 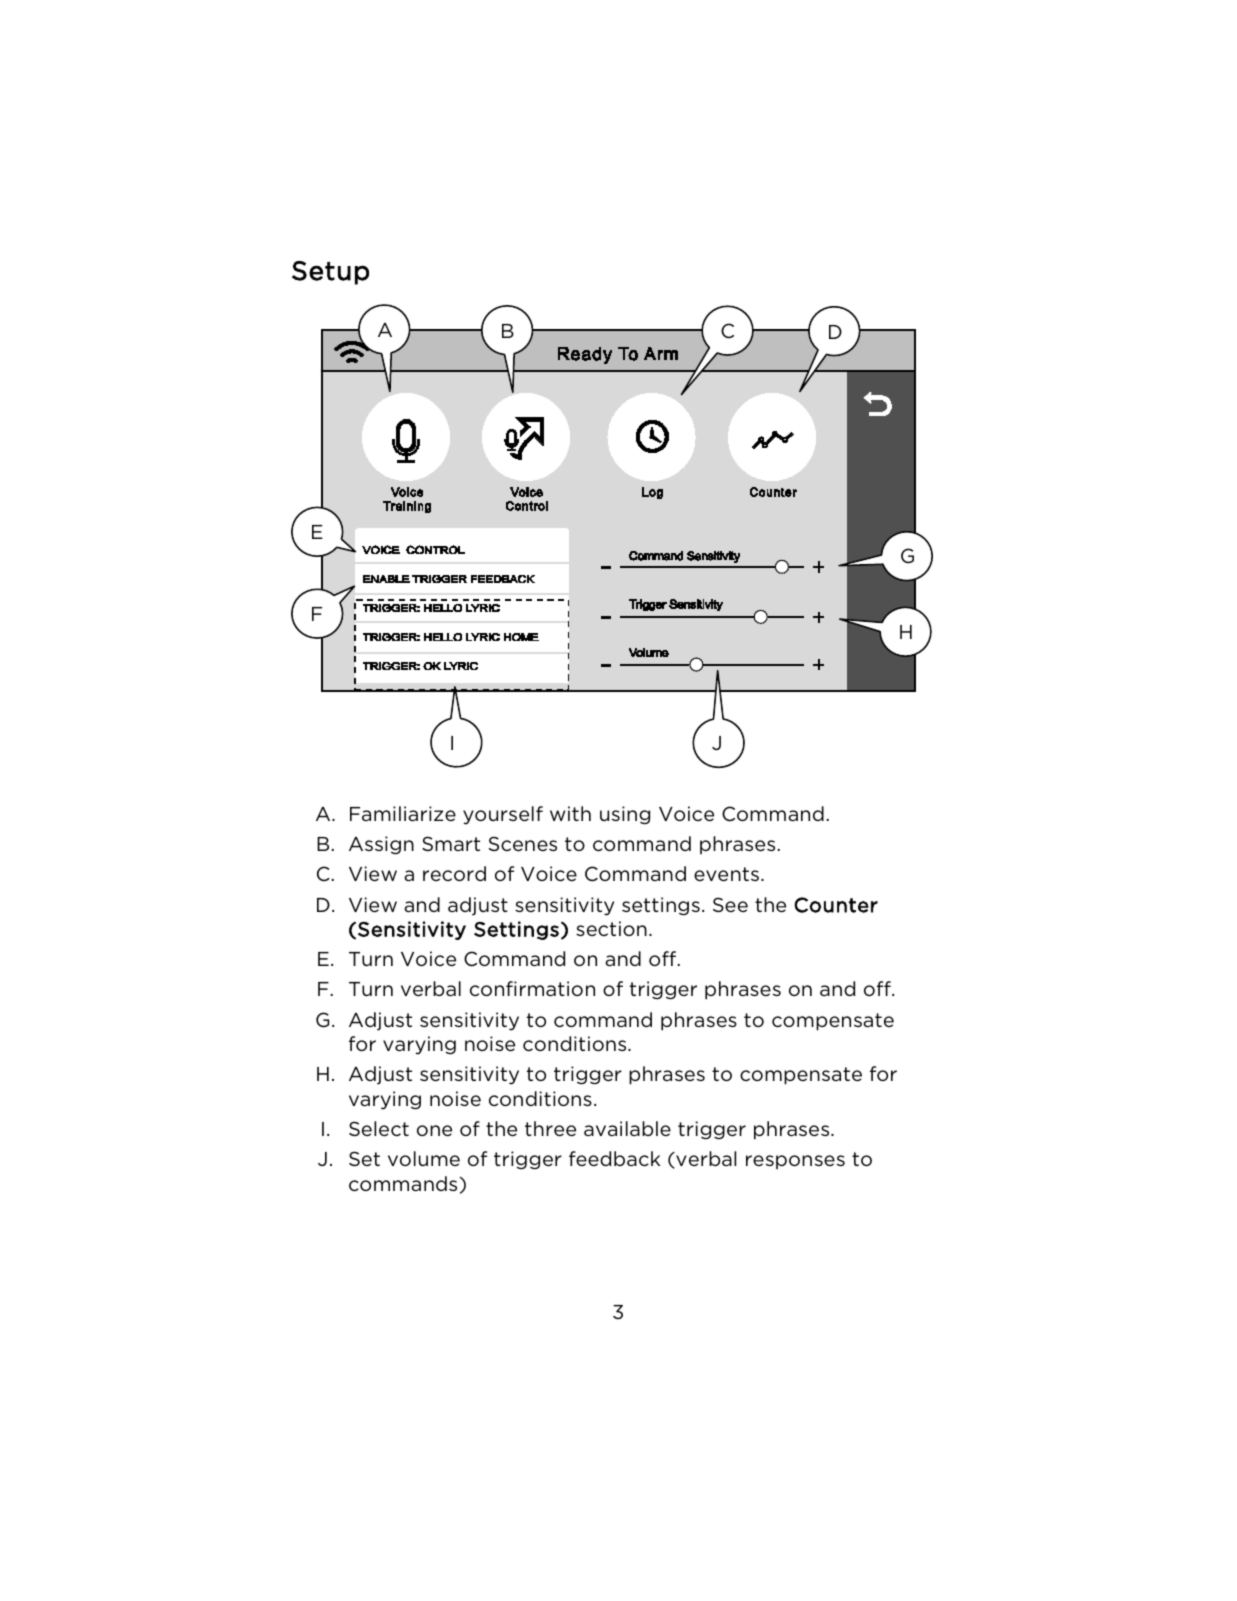 What do you see at coordinates (330, 273) in the screenshot?
I see `Setup` at bounding box center [330, 273].
